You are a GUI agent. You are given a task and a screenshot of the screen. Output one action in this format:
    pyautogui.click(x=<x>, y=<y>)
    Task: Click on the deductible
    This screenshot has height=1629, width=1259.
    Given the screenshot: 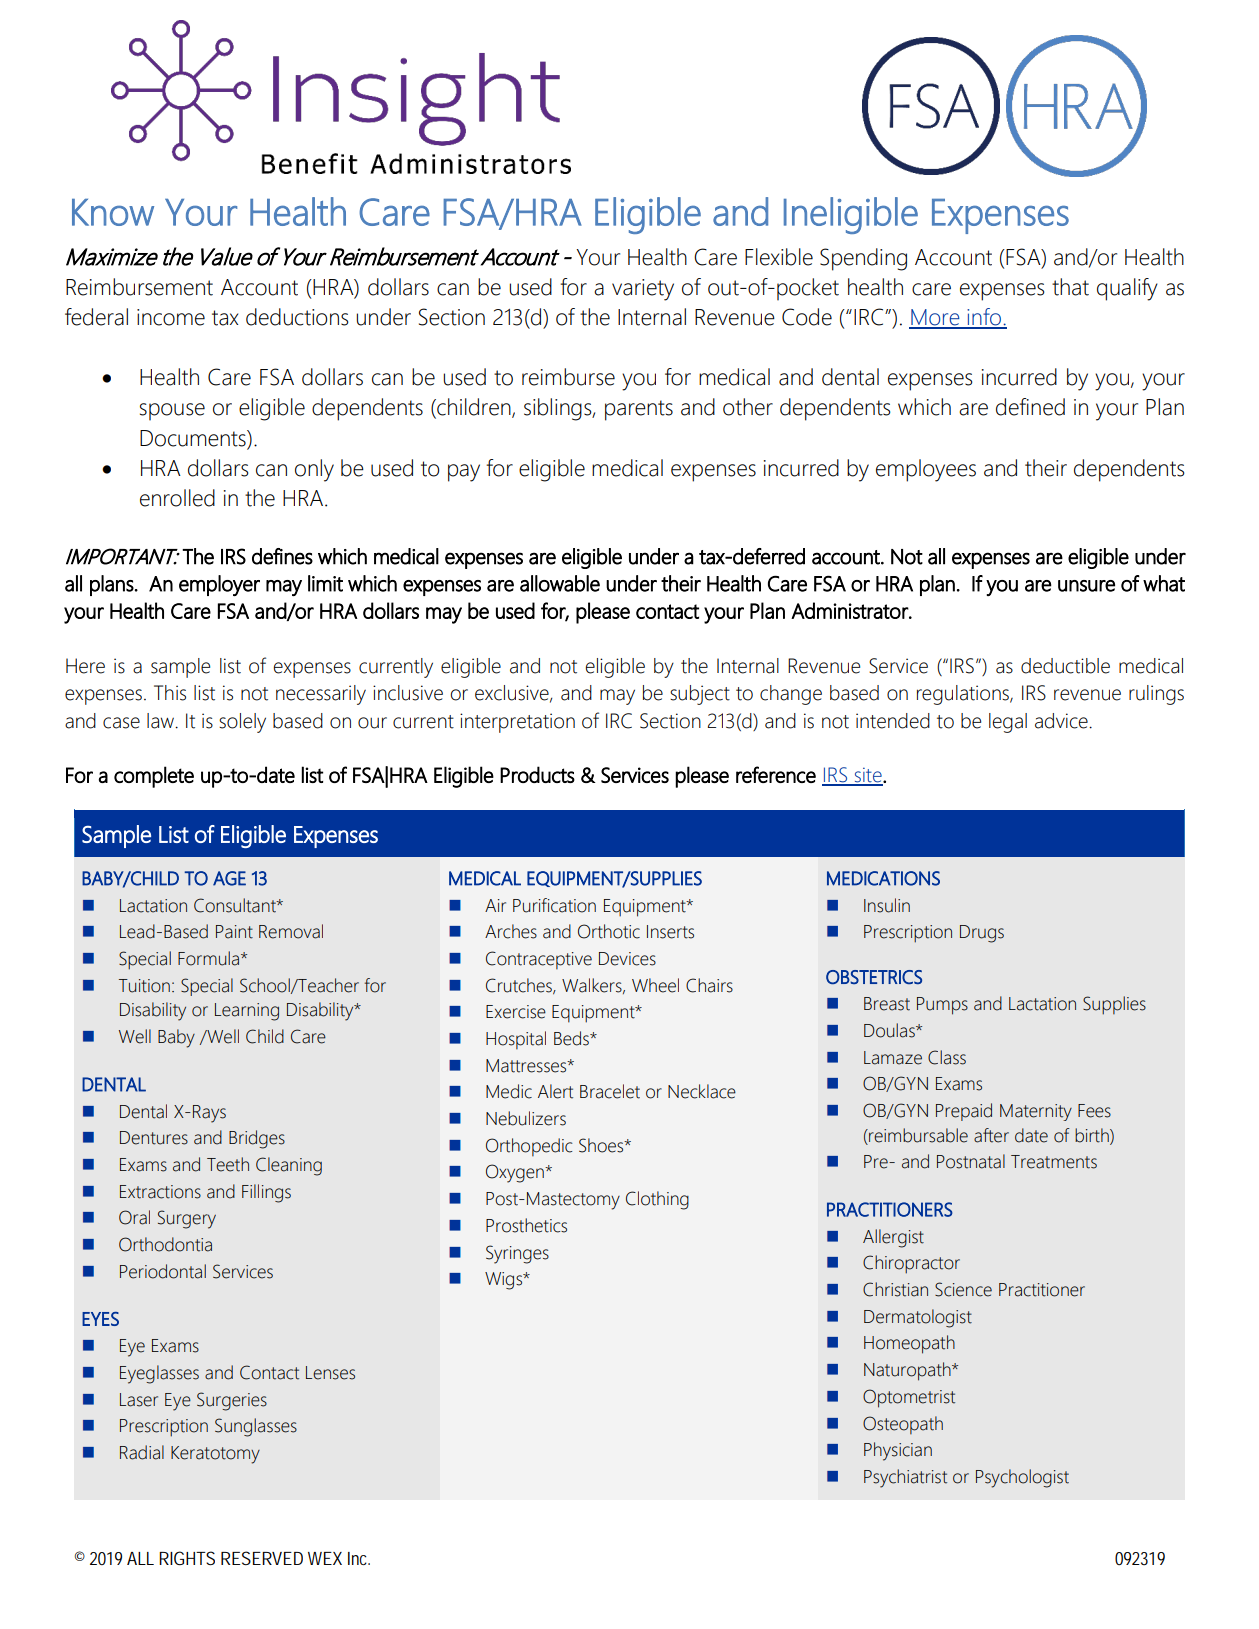 What is the action you would take?
    pyautogui.click(x=1065, y=666)
